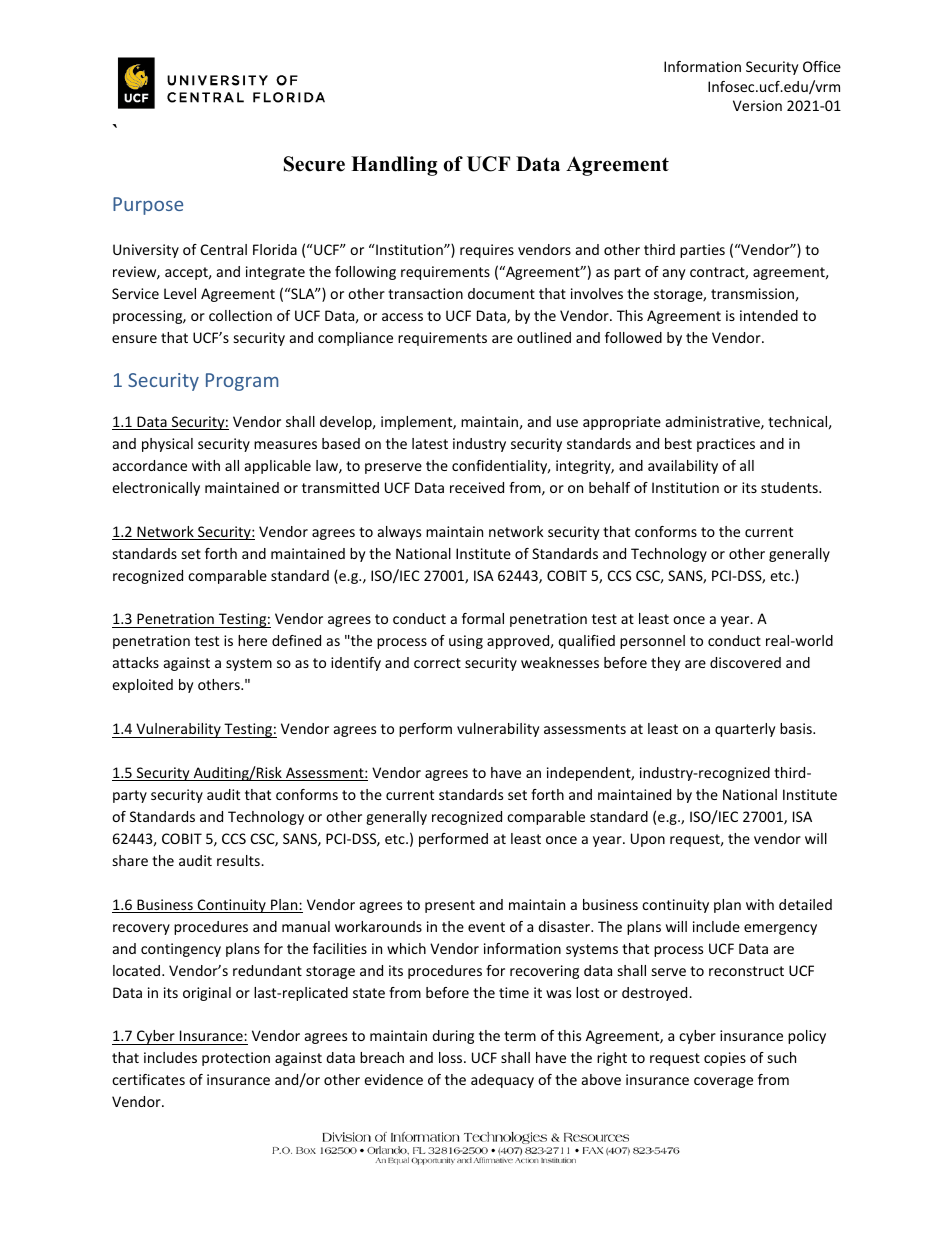 The width and height of the document is (952, 1233). Describe the element at coordinates (483, 618) in the document. I see `formal` at that location.
